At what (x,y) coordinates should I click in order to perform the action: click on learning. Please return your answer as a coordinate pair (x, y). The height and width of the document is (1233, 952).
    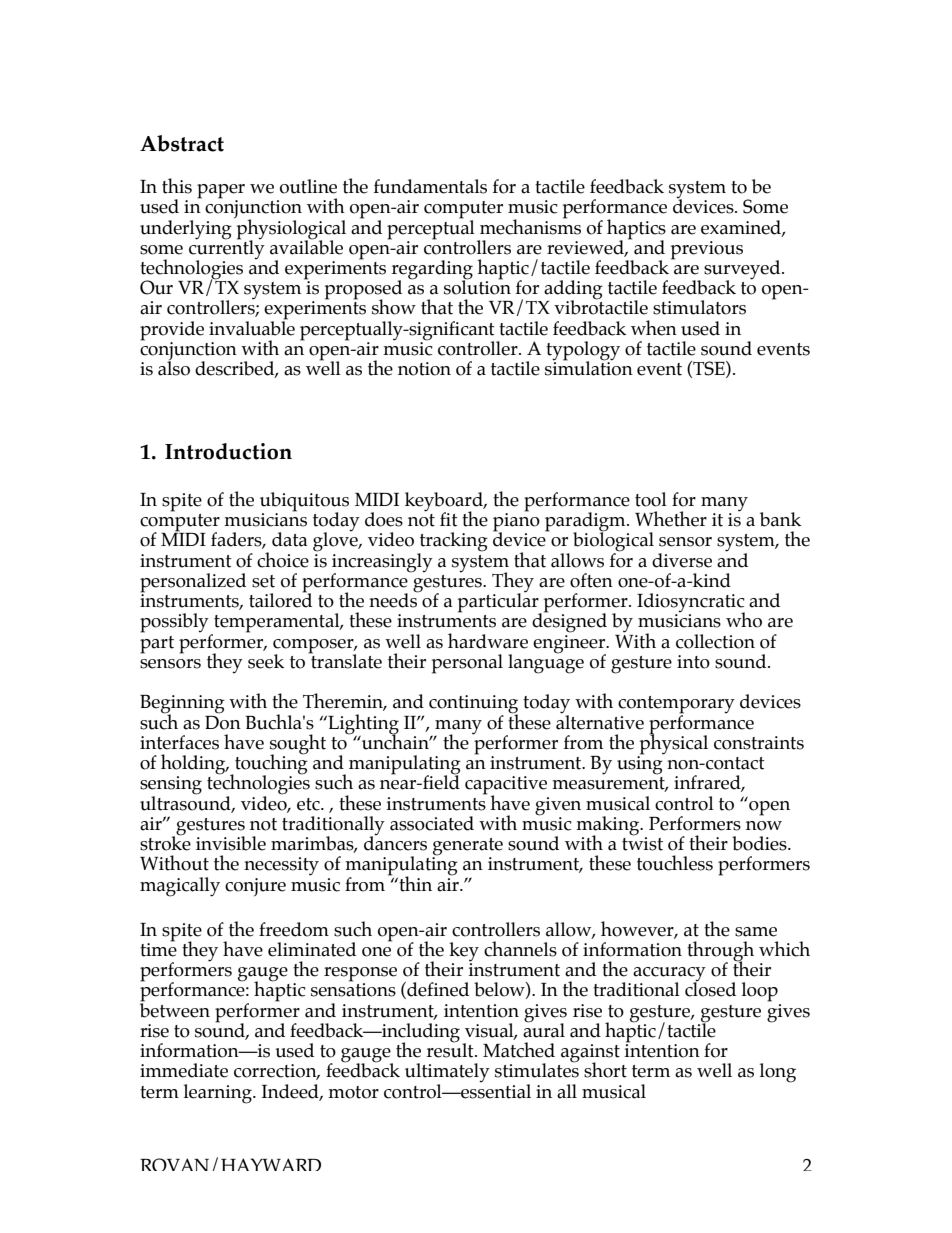
    Looking at the image, I should click on (219, 1094).
